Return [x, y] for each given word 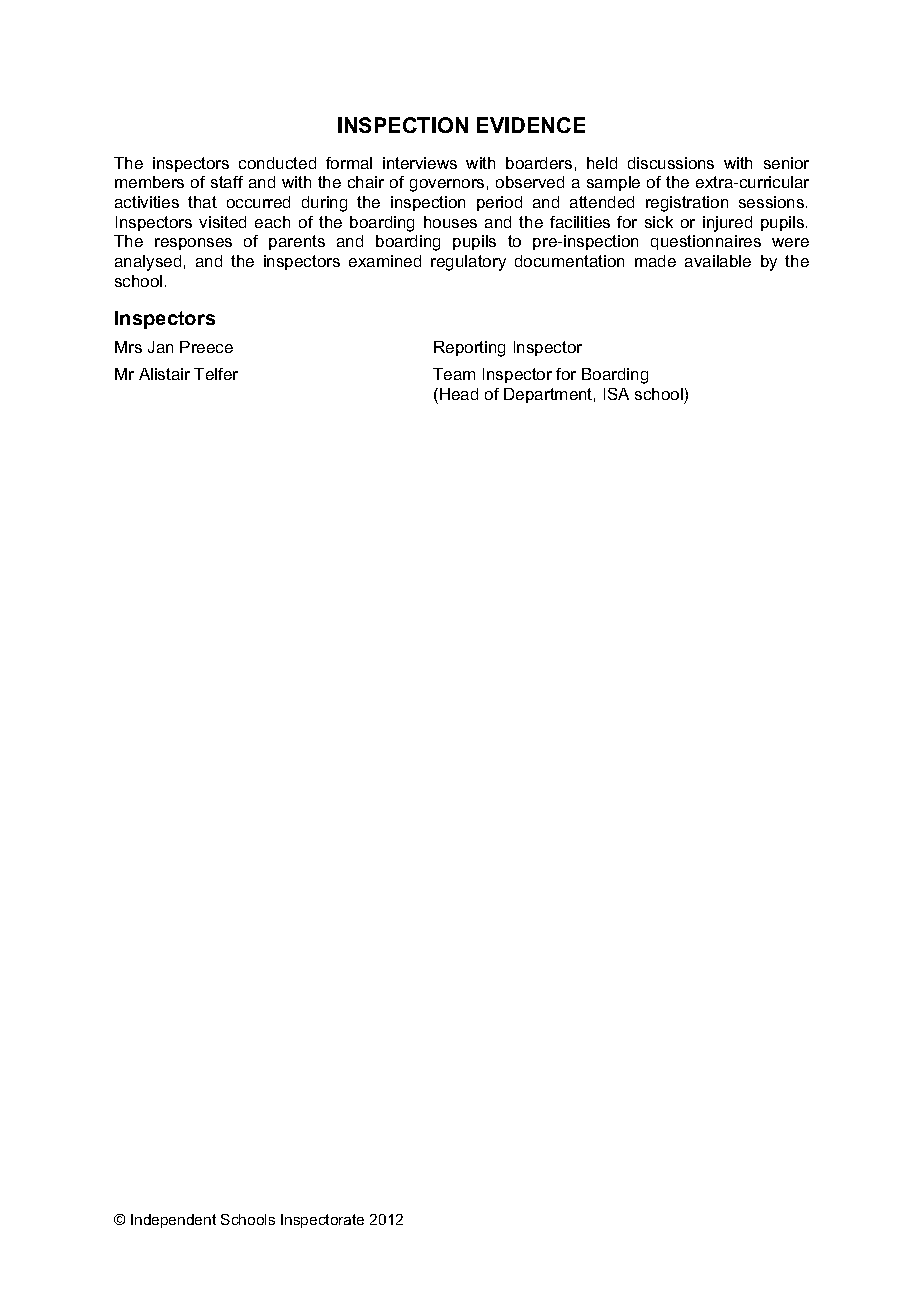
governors [447, 185]
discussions [671, 163]
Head [459, 394]
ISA [616, 394]
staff [227, 182]
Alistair [164, 374]
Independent [173, 1221]
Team [454, 374]
